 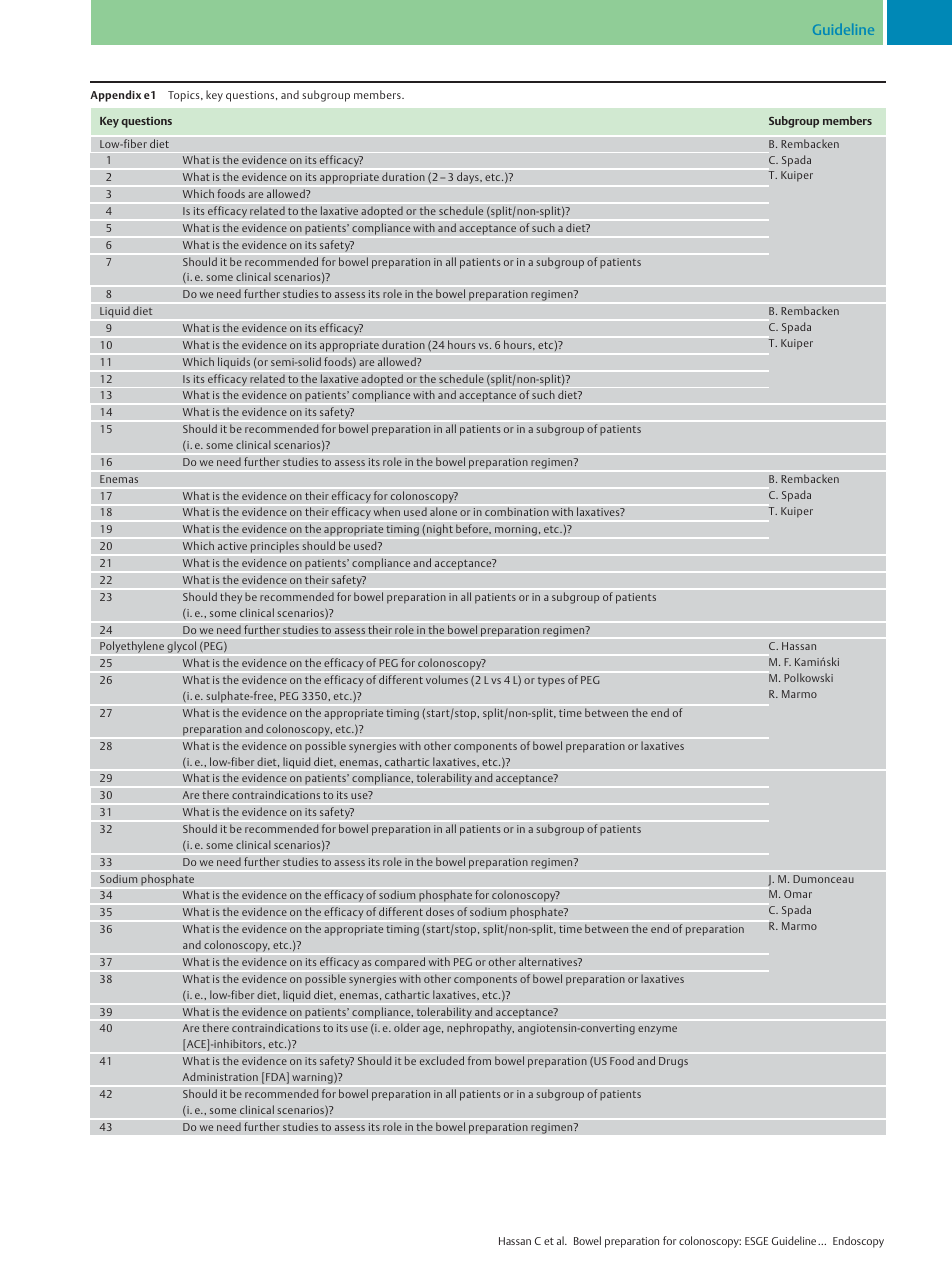 What do you see at coordinates (185, 96) in the screenshot?
I see `Topics` at bounding box center [185, 96].
